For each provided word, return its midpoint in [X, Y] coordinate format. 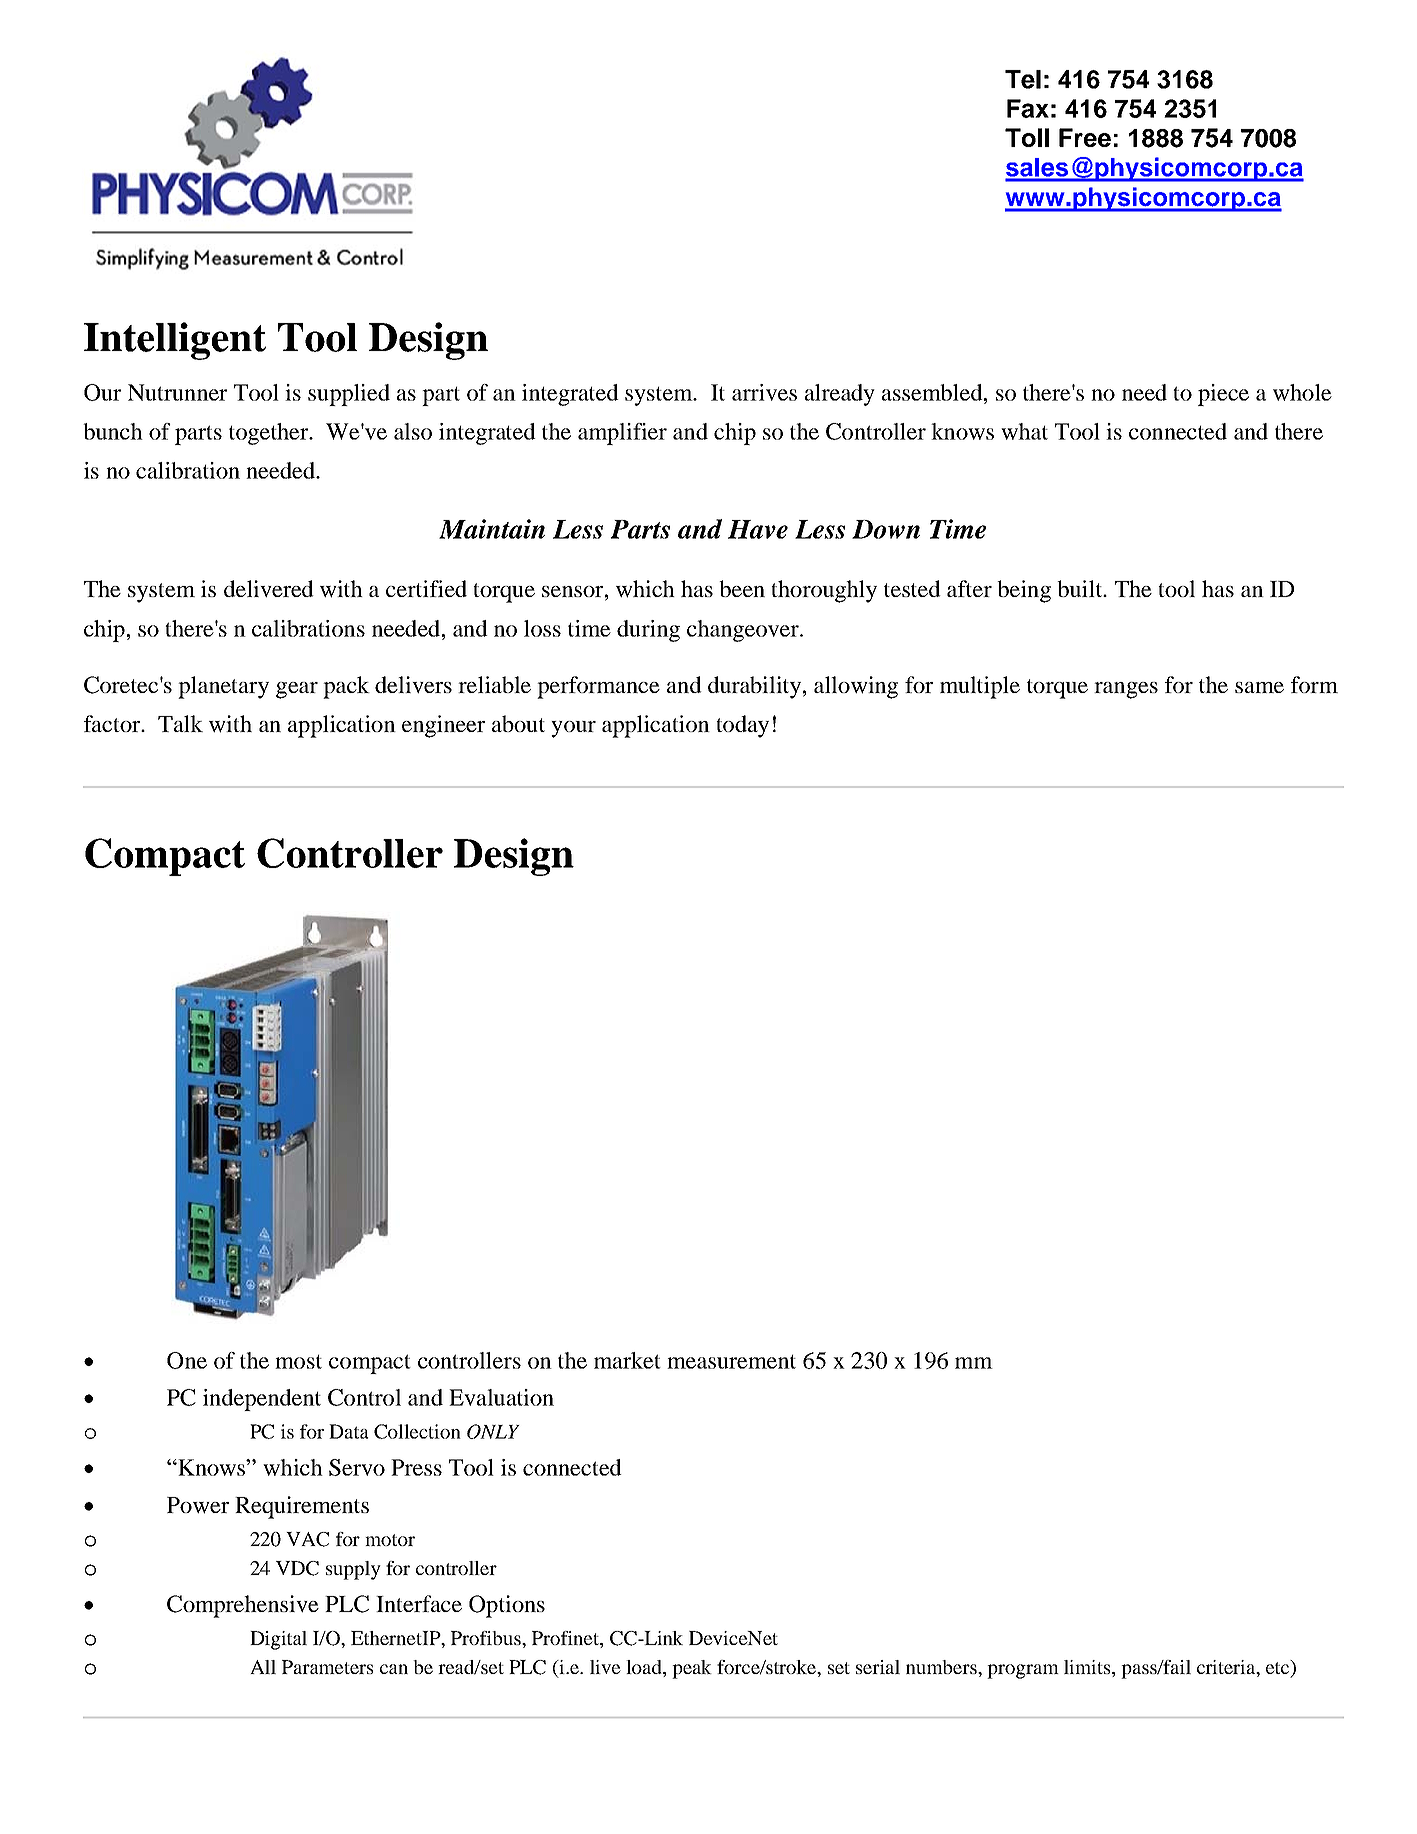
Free [1085, 137]
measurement [731, 1362]
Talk [180, 723]
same [1259, 687]
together [270, 434]
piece [1223, 395]
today [742, 726]
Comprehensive [243, 1606]
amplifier [622, 434]
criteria [1227, 1668]
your [573, 729]
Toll [1027, 137]
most [298, 1362]
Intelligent [175, 341]
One [187, 1360]
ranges [1126, 690]
